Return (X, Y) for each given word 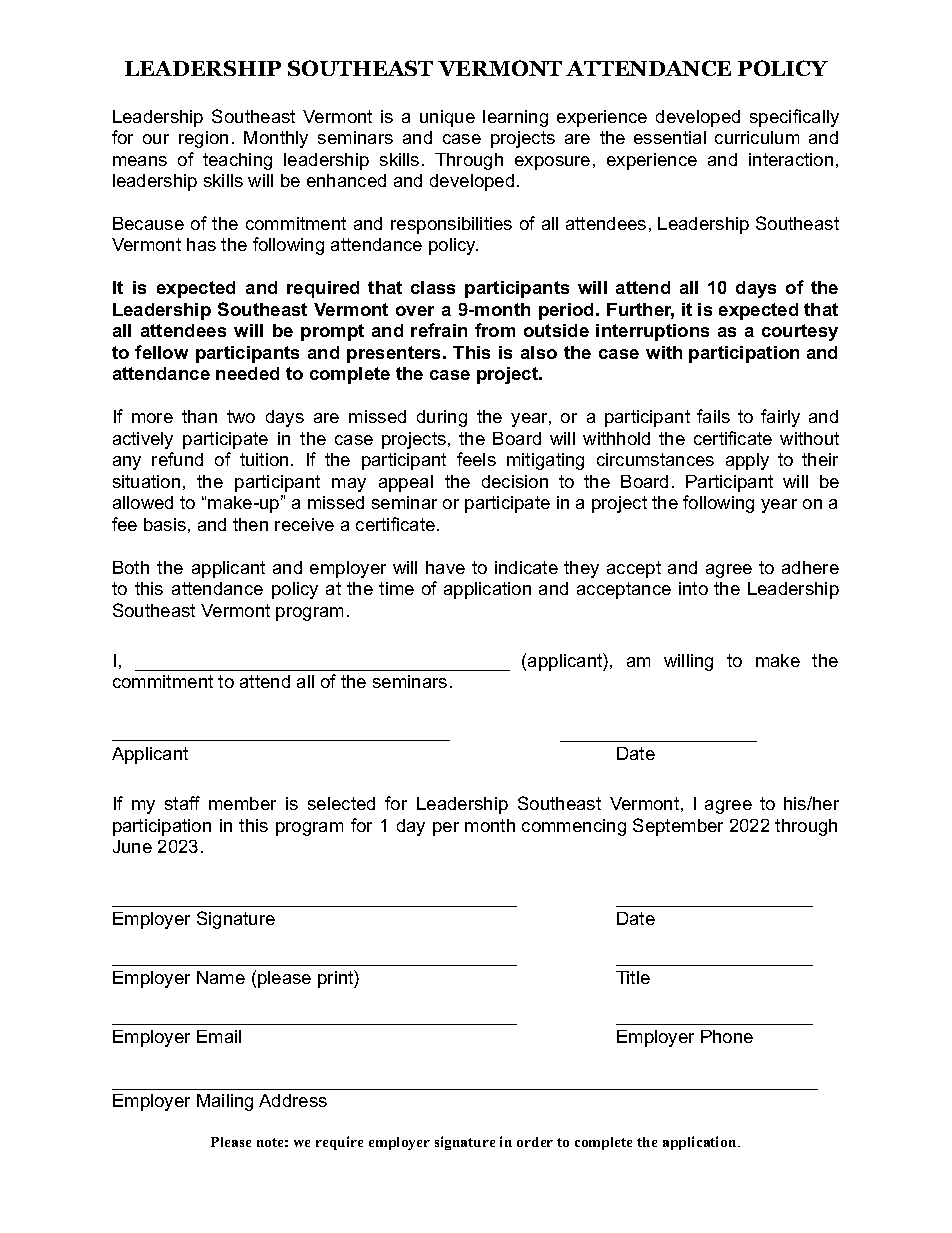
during (442, 418)
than (199, 416)
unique (447, 118)
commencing (574, 827)
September (678, 827)
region (203, 139)
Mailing (225, 1102)
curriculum (757, 137)
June (132, 846)
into (693, 588)
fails (713, 416)
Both (131, 567)
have (445, 567)
